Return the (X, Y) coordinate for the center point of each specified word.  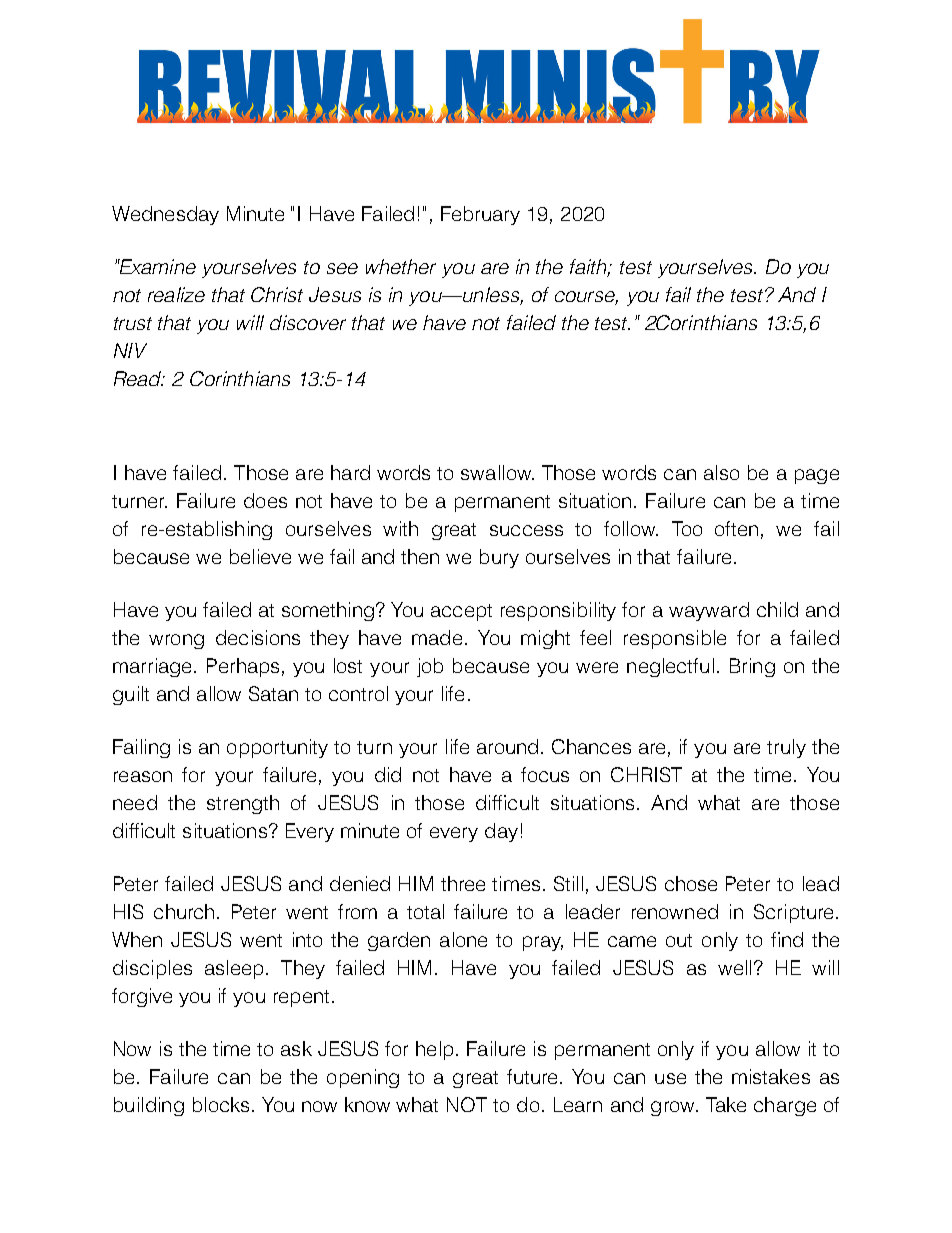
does (265, 500)
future (532, 1076)
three (463, 883)
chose (691, 883)
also (721, 472)
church (184, 911)
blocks (221, 1104)
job (430, 667)
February (480, 215)
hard (350, 472)
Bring (752, 667)
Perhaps (243, 667)
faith (590, 268)
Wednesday (165, 215)
